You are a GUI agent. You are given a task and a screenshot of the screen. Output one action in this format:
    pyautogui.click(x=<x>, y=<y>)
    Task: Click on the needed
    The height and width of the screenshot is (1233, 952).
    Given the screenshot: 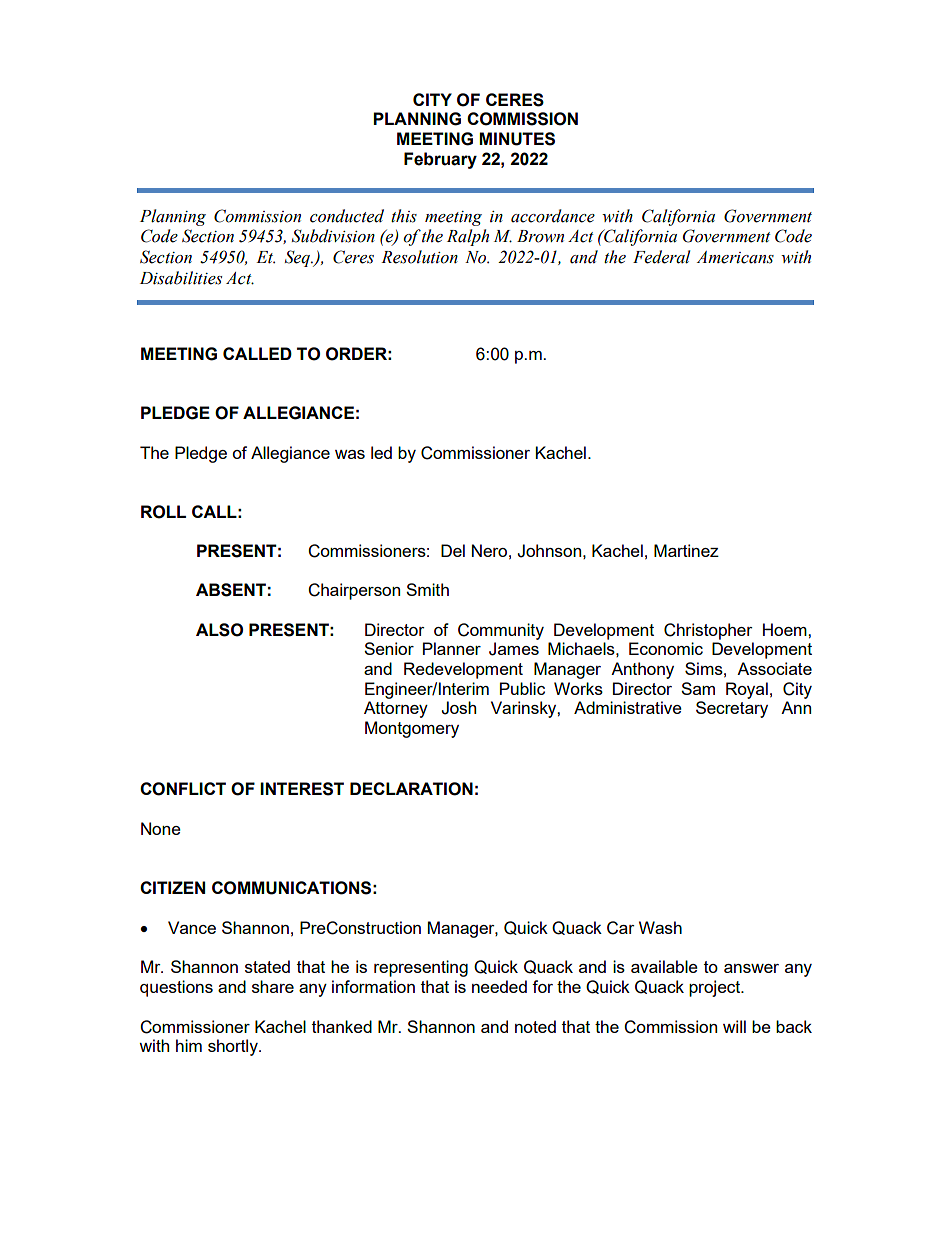 What is the action you would take?
    pyautogui.click(x=499, y=986)
